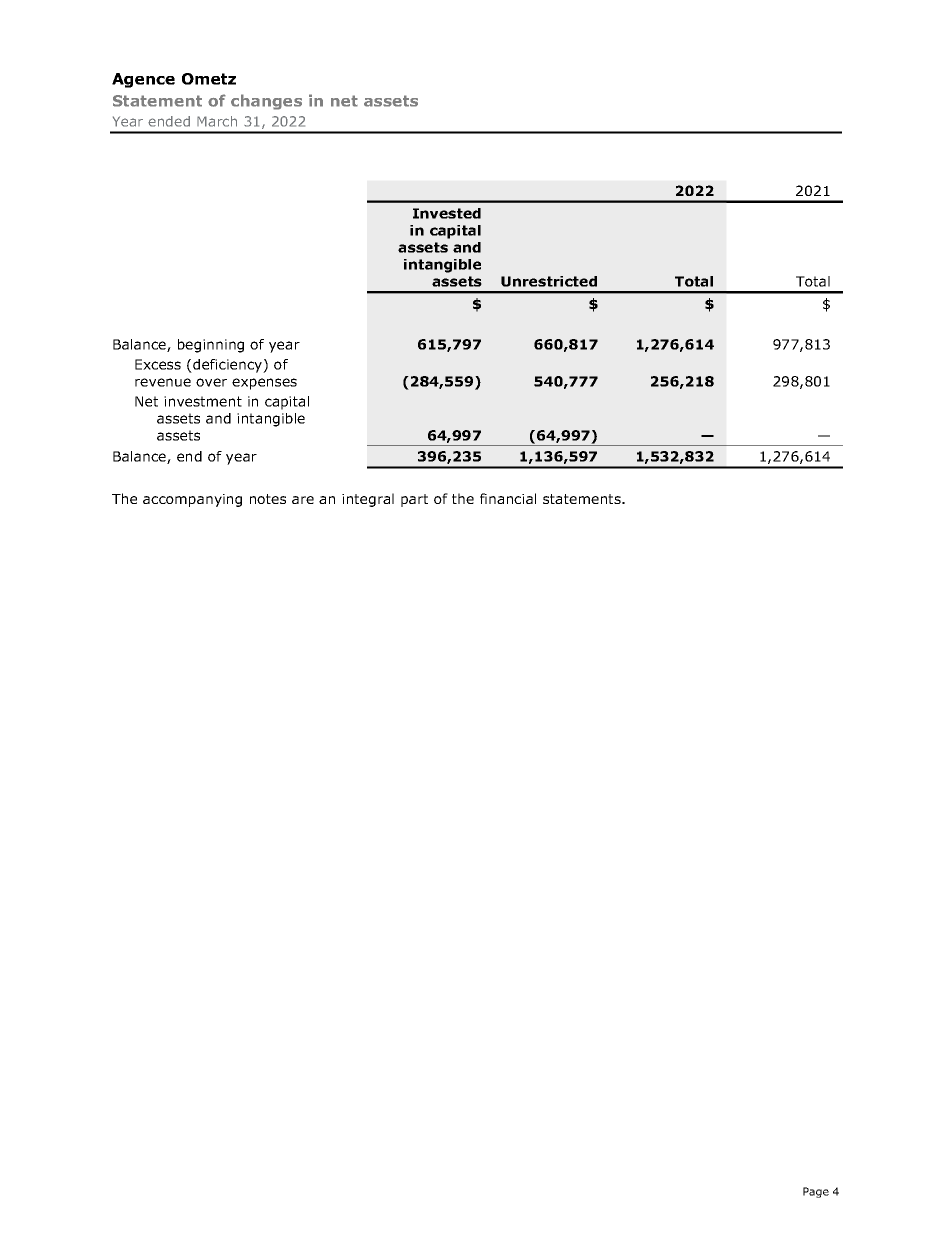  What do you see at coordinates (414, 500) in the screenshot?
I see `part` at bounding box center [414, 500].
